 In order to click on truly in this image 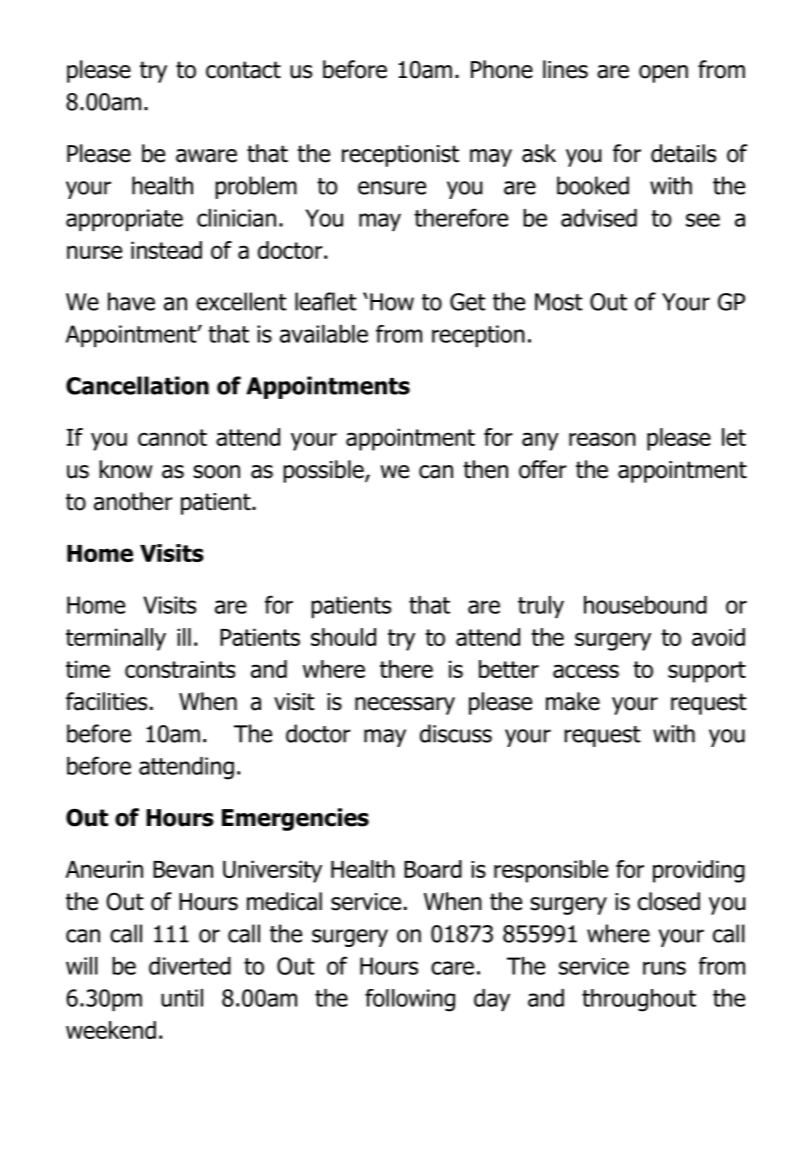, I will do `click(541, 607)`.
